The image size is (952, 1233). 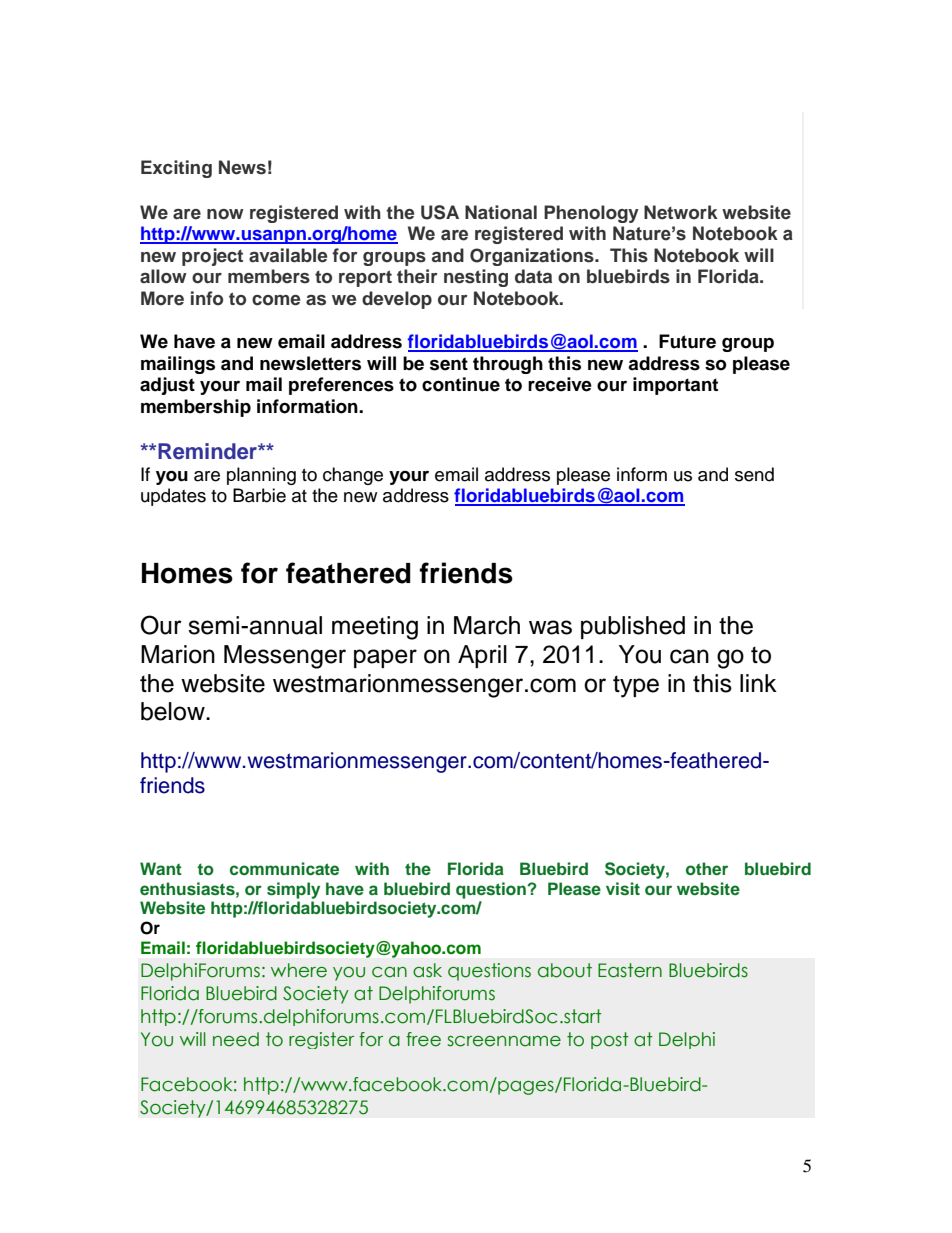 What do you see at coordinates (636, 686) in the document?
I see `type` at bounding box center [636, 686].
